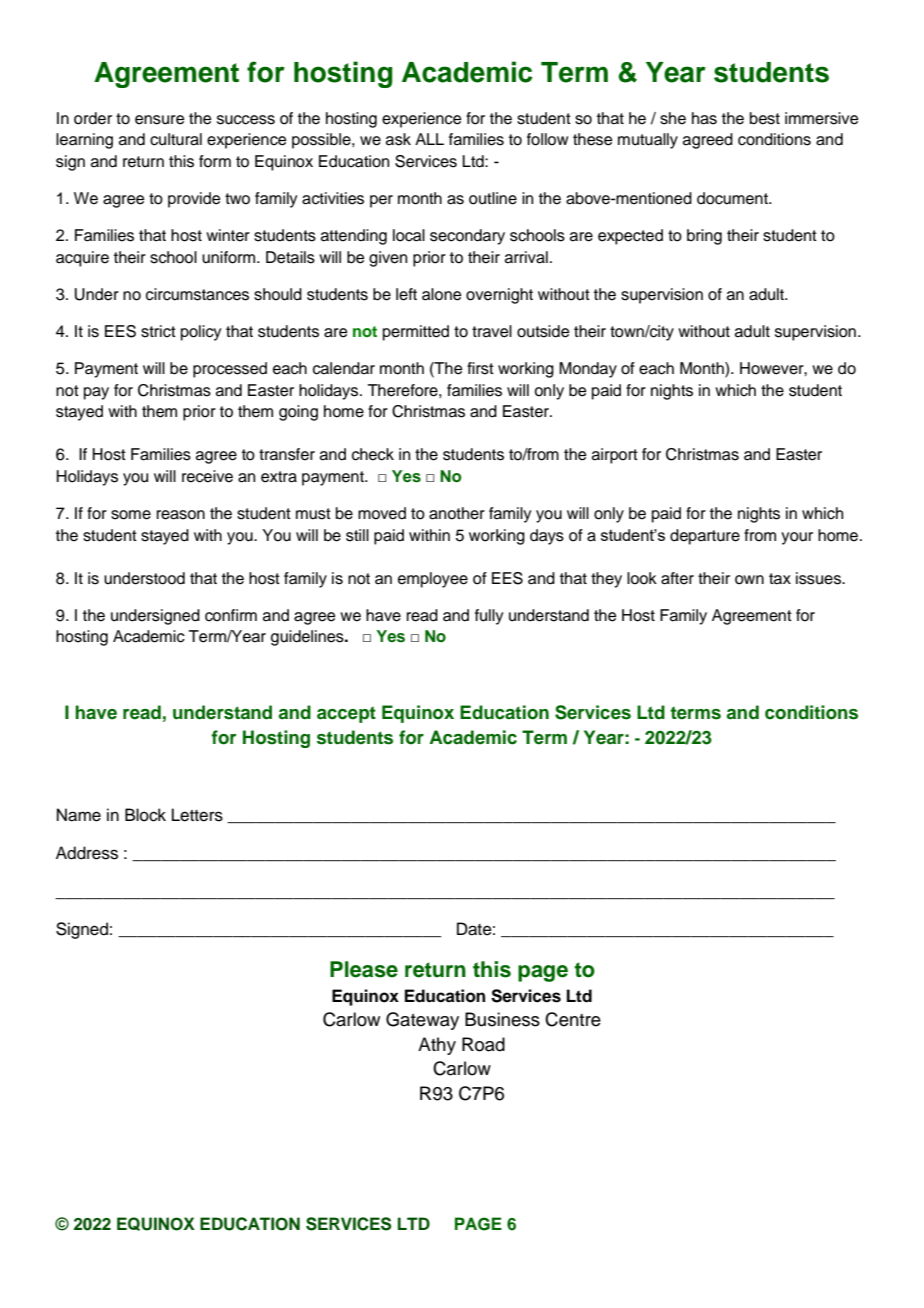 This screenshot has height=1308, width=924. I want to click on tax, so click(780, 579).
